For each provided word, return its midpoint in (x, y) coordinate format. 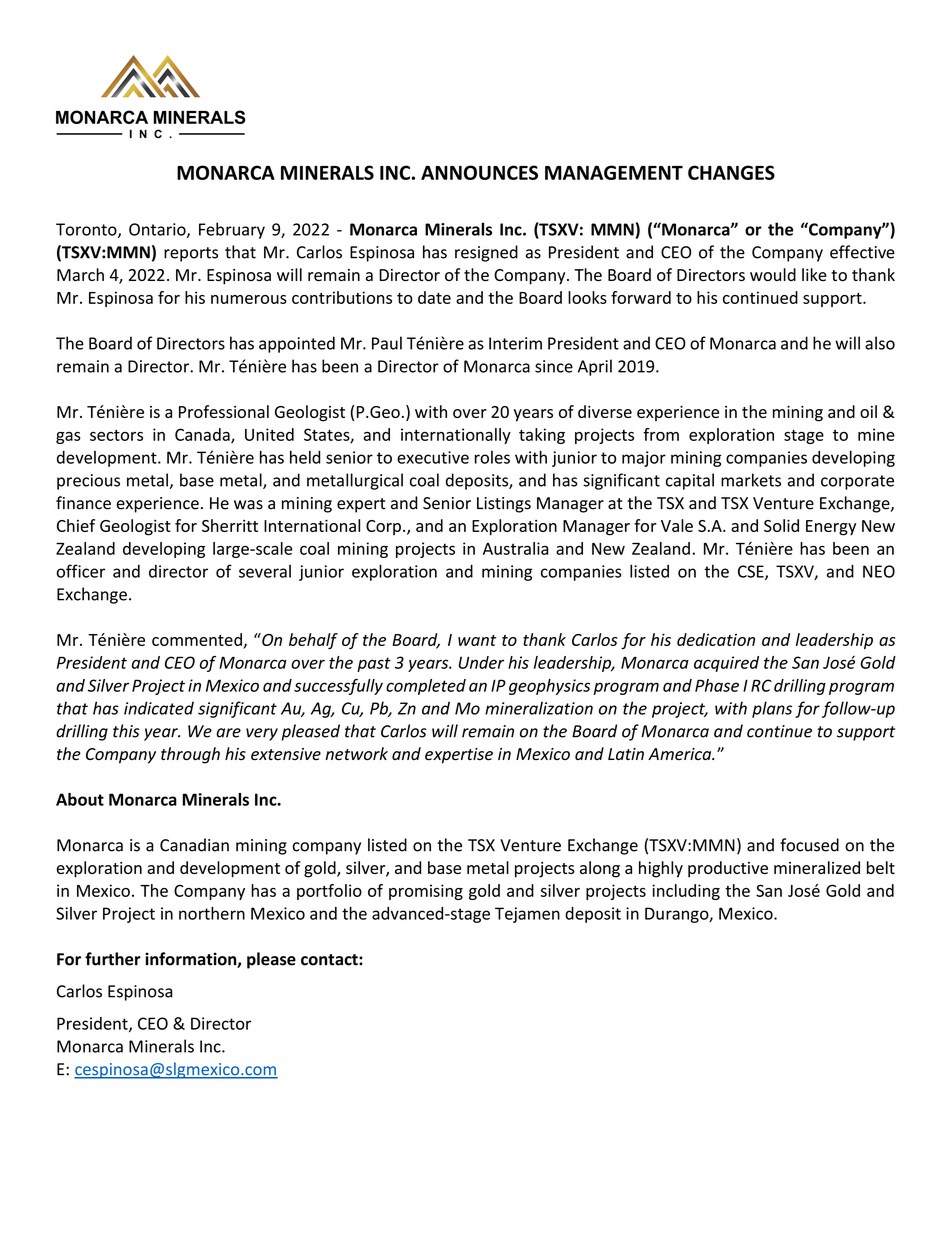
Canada (203, 435)
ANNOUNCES (479, 172)
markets (751, 480)
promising (426, 892)
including (686, 892)
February (232, 230)
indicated (159, 708)
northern (212, 913)
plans (772, 709)
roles (492, 457)
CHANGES (731, 172)
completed (426, 687)
